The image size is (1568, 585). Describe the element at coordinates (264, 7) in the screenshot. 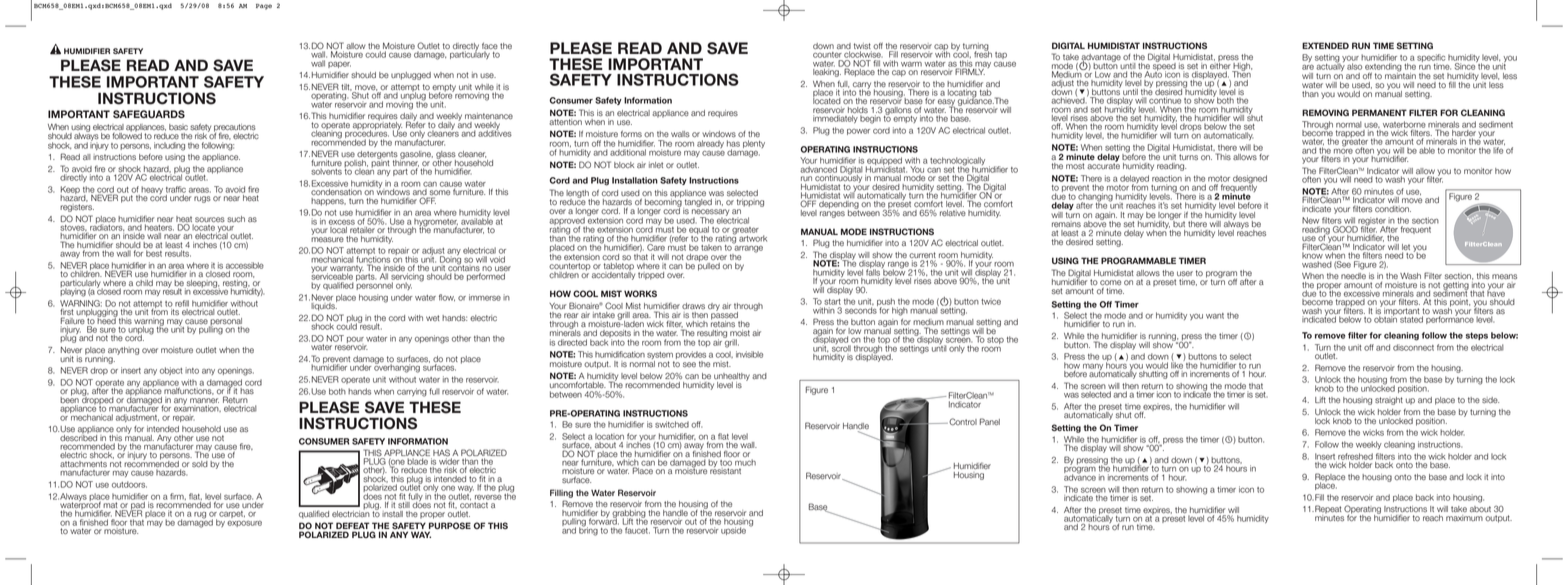

I see `Page` at that location.
